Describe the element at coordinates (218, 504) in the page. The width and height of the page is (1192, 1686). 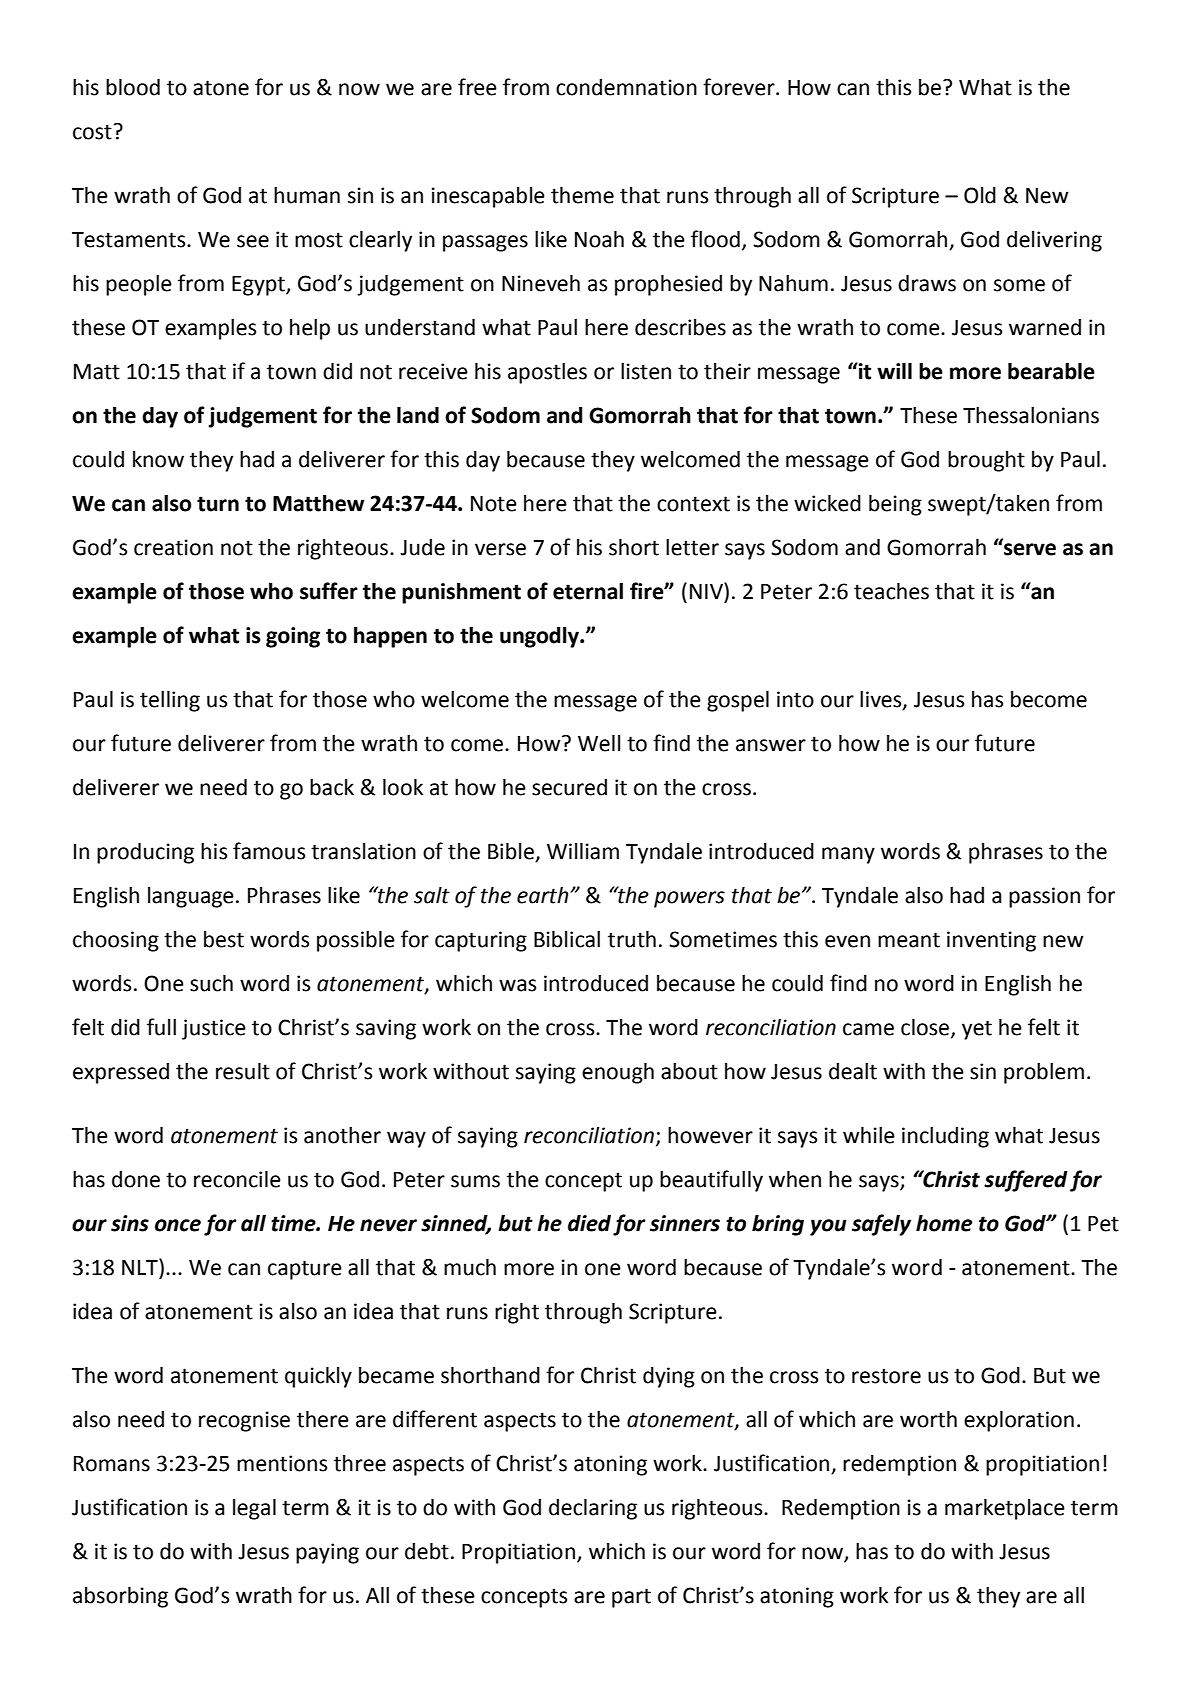
I see `turn` at that location.
